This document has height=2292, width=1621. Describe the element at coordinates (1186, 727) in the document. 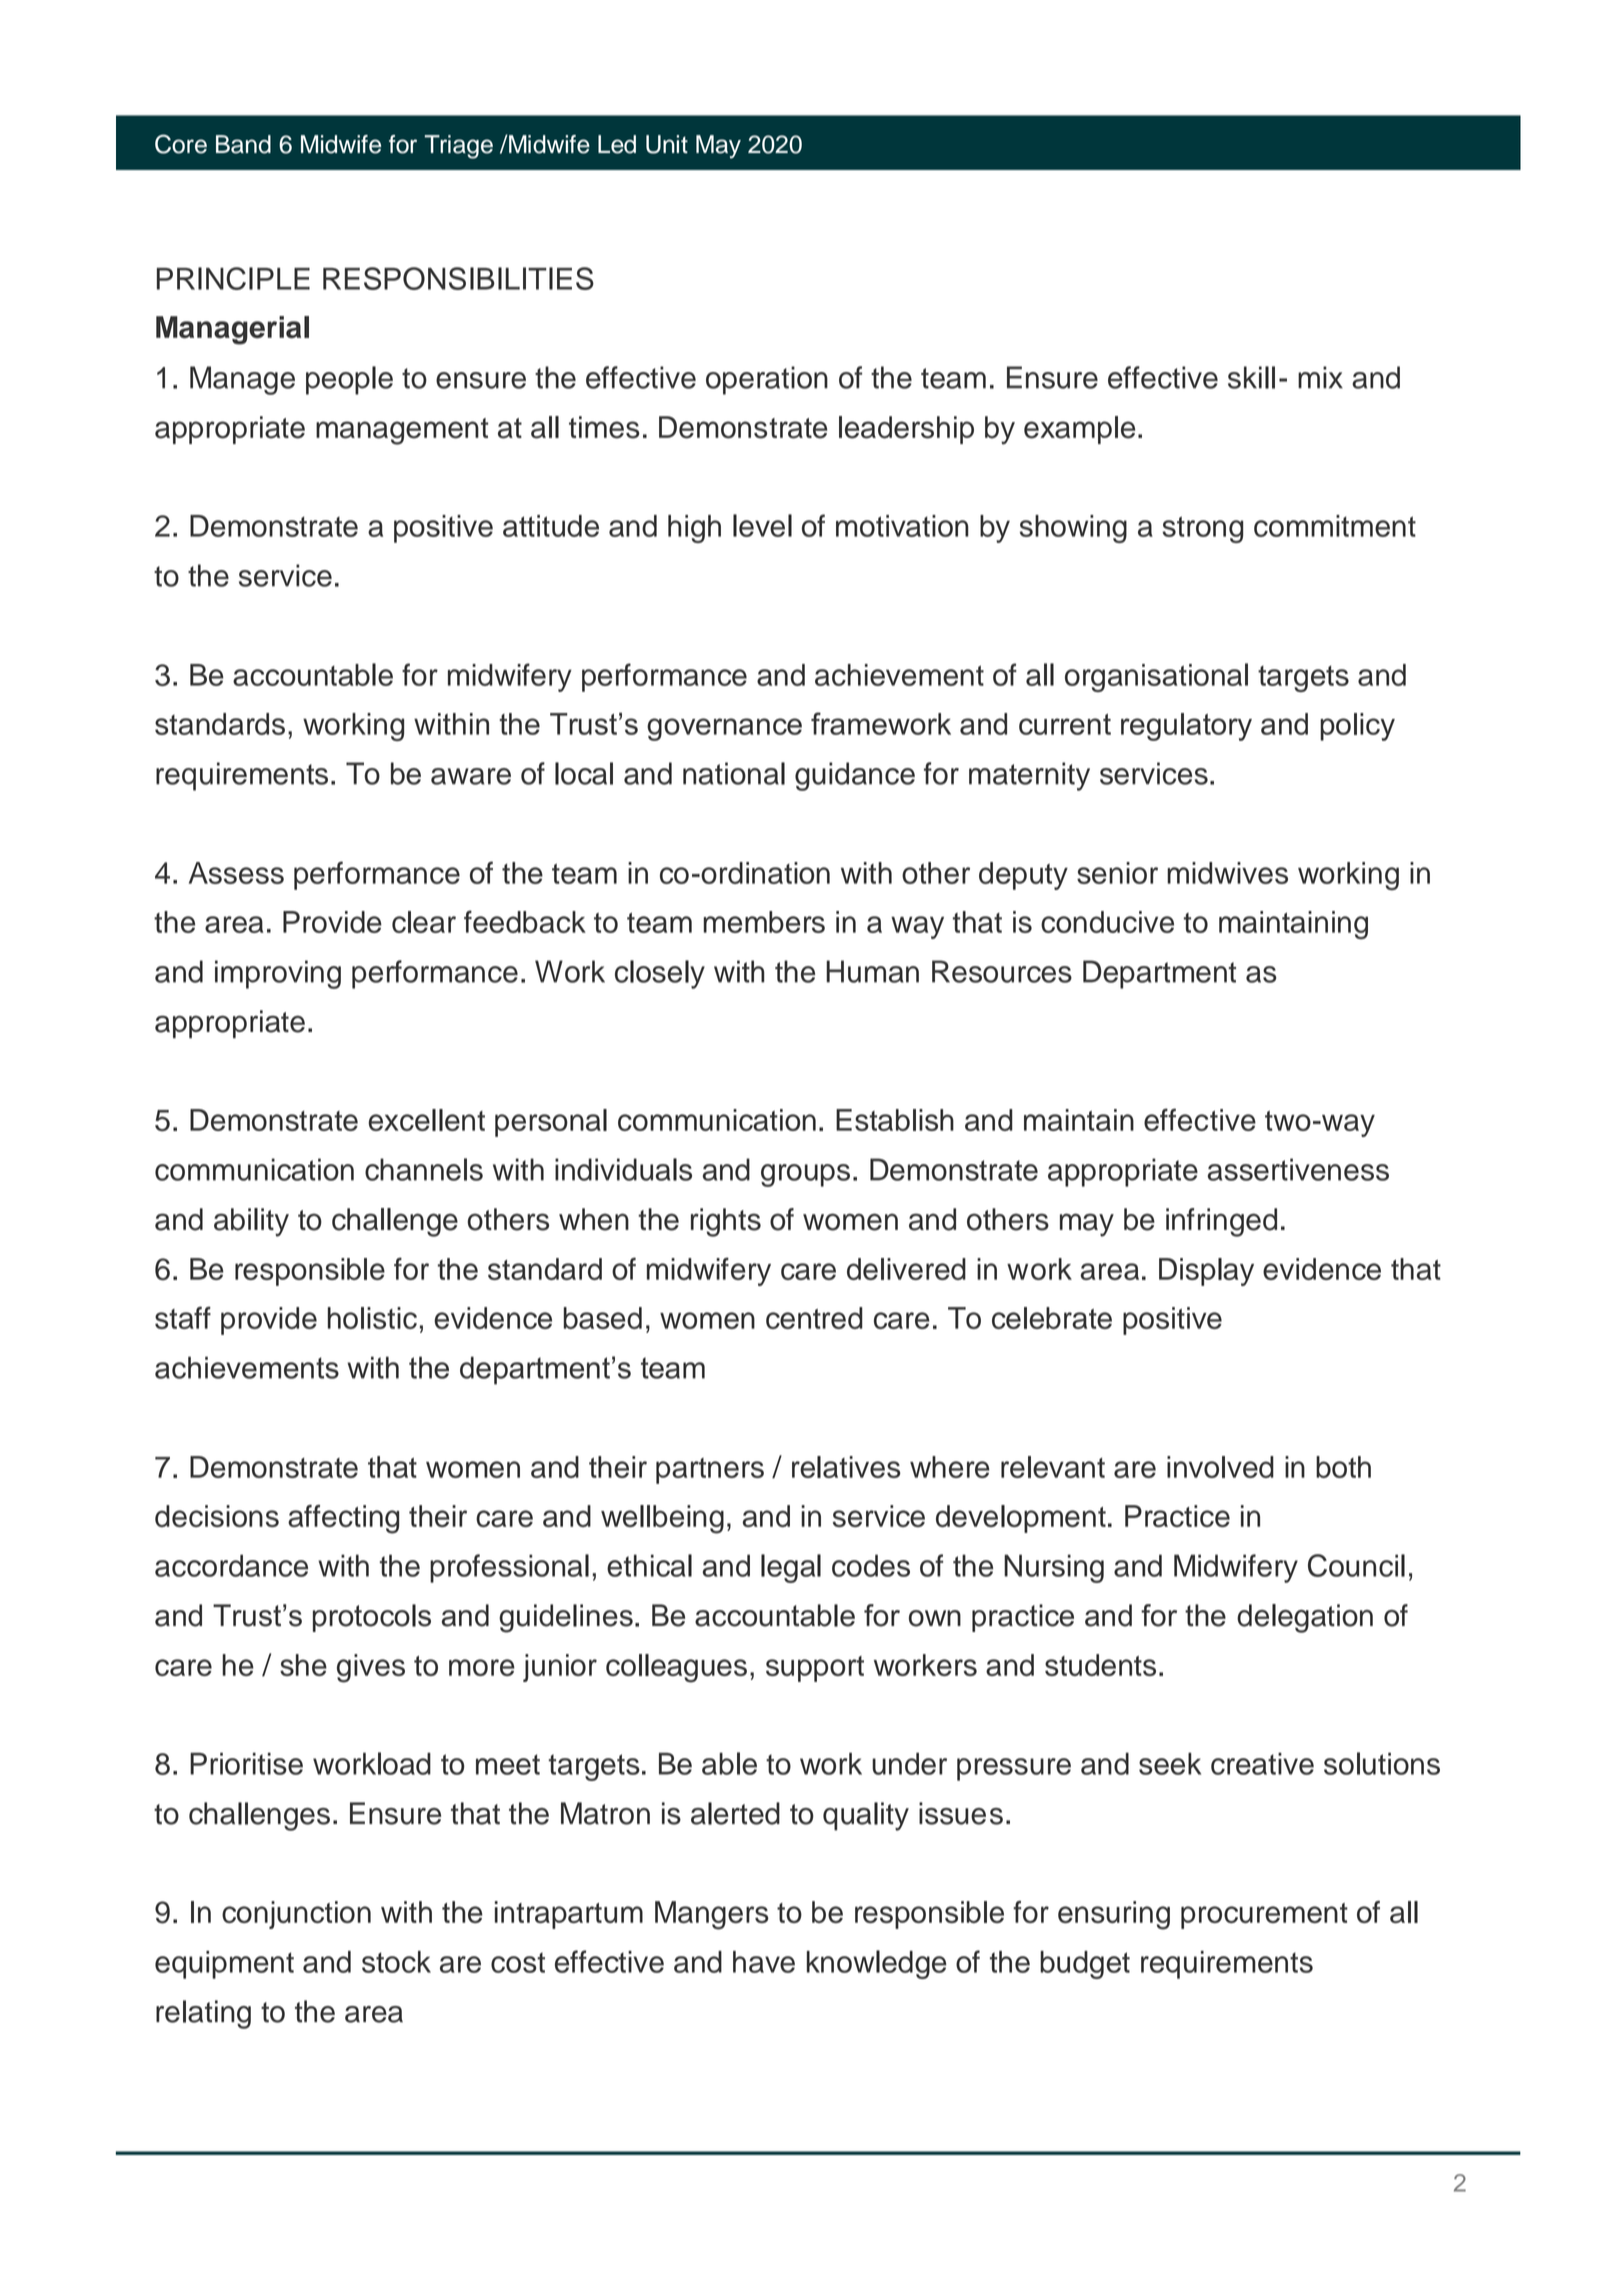

I see `regulatory` at that location.
